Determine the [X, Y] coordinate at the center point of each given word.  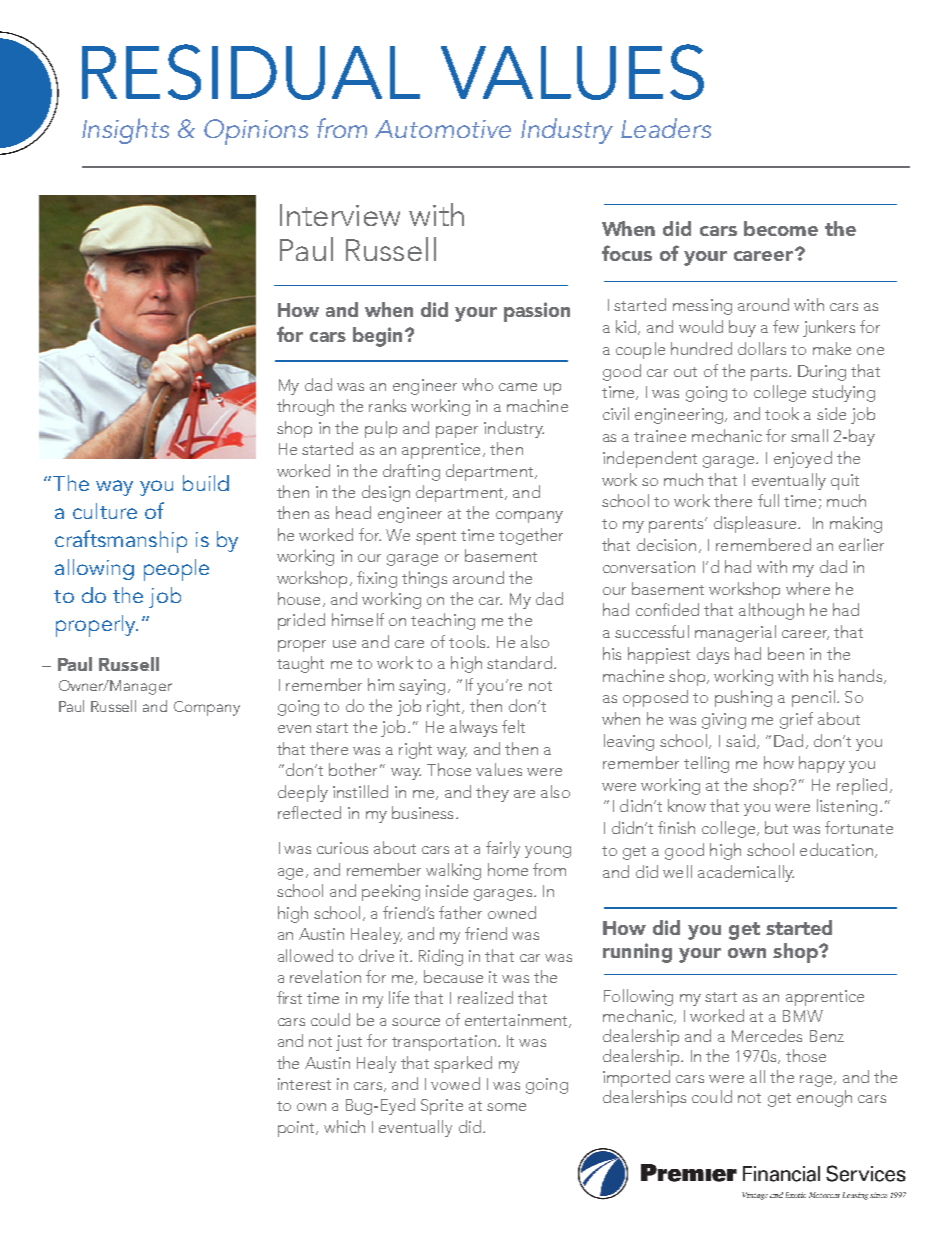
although [771, 611]
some [506, 1107]
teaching [443, 621]
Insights [125, 131]
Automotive [443, 129]
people [176, 570]
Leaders [666, 128]
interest [304, 1084]
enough [824, 1098]
